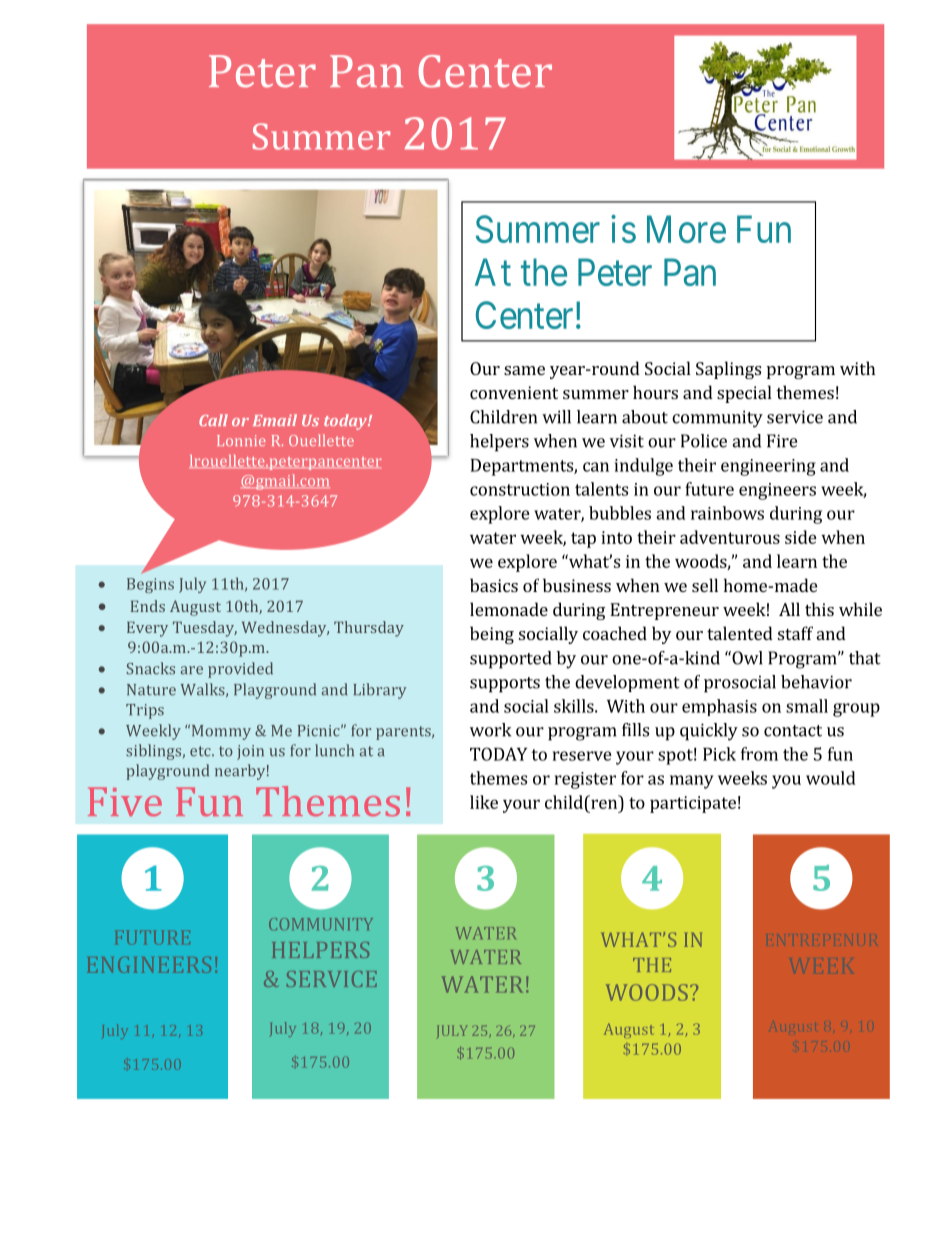 This screenshot has width=952, height=1233. I want to click on provided, so click(240, 670).
